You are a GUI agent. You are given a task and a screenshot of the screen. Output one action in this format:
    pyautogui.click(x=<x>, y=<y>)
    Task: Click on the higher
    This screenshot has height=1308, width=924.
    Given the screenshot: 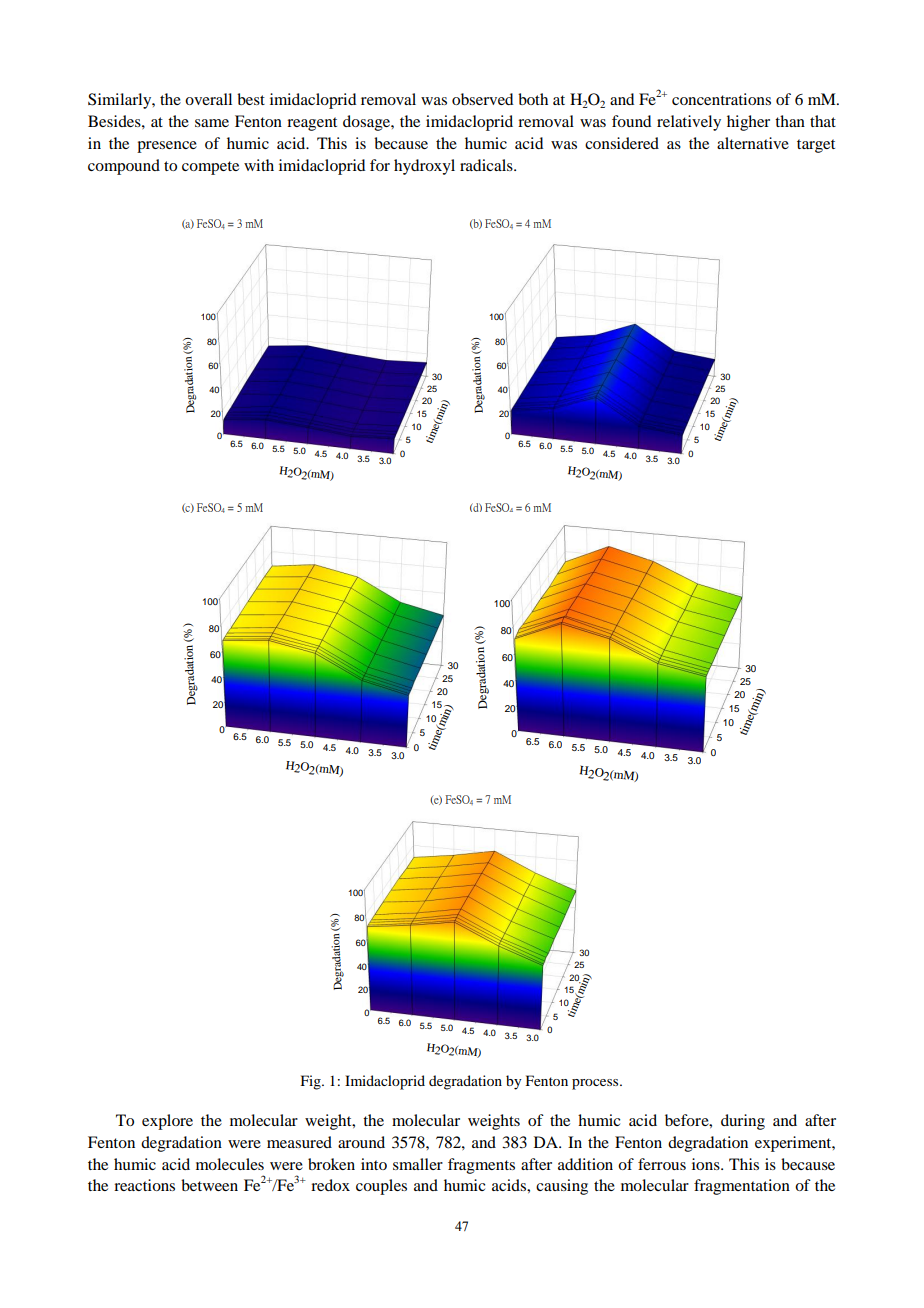 What is the action you would take?
    pyautogui.click(x=748, y=123)
